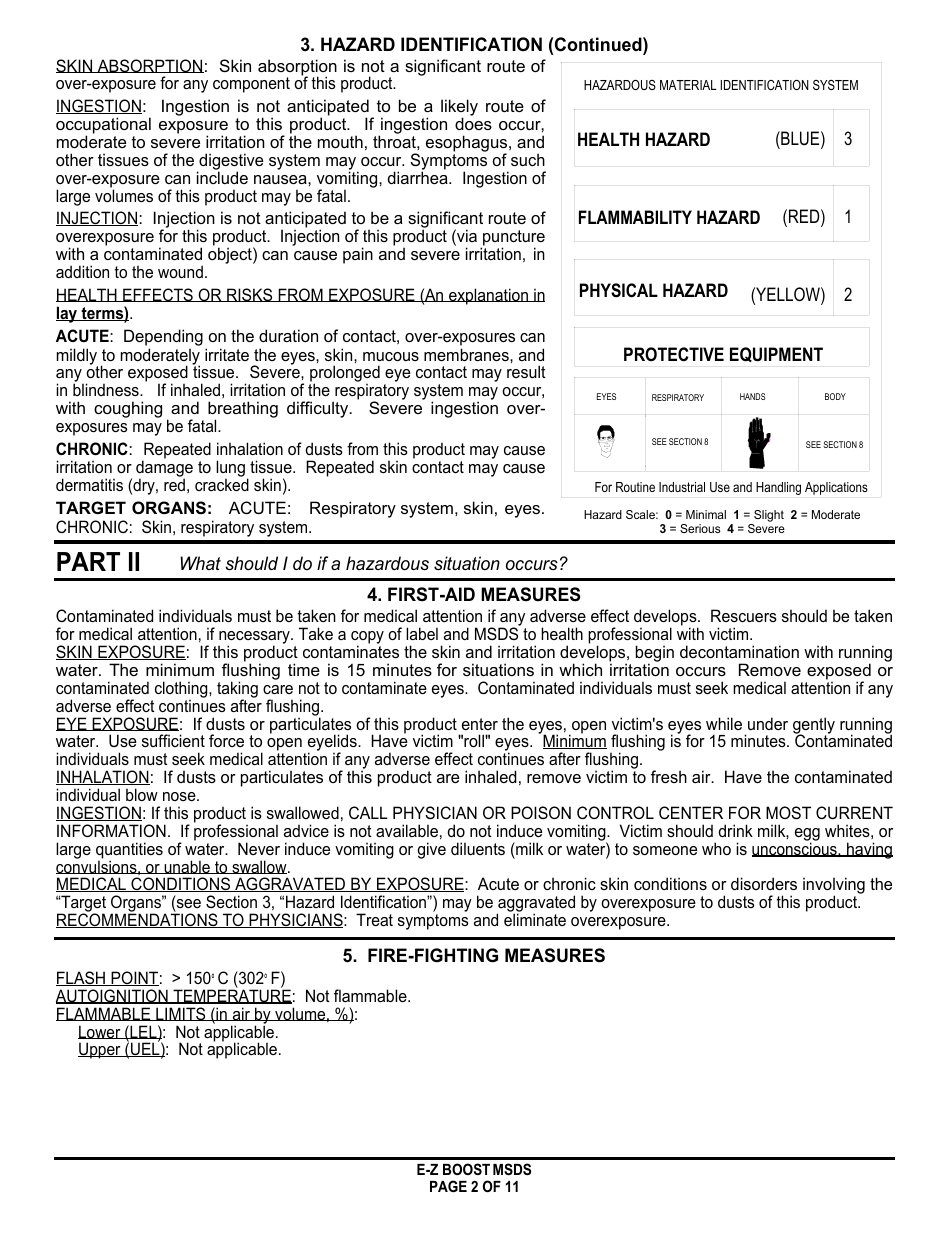 The height and width of the screenshot is (1233, 952). Describe the element at coordinates (422, 633) in the screenshot. I see `label` at that location.
